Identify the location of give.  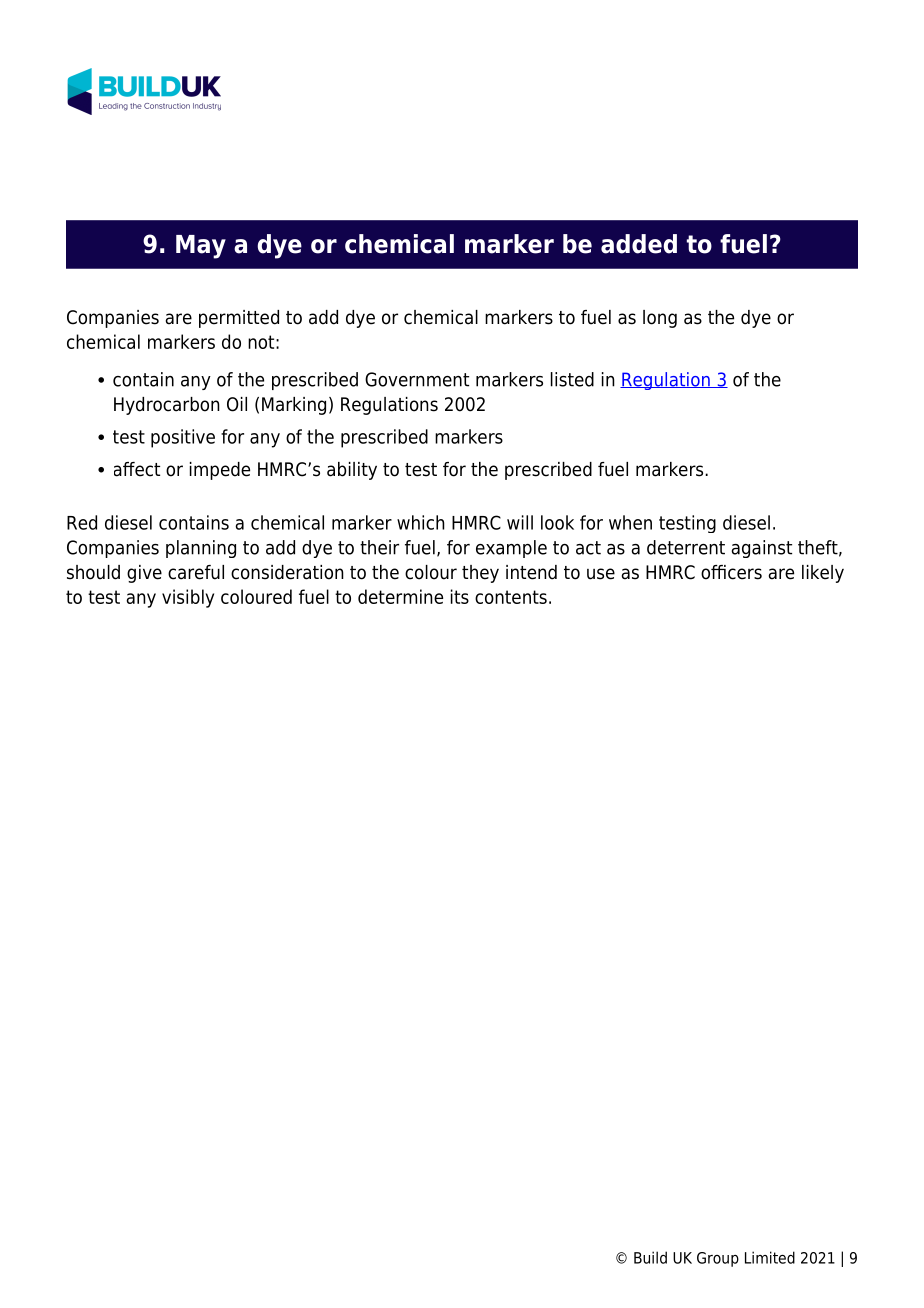
(144, 574).
